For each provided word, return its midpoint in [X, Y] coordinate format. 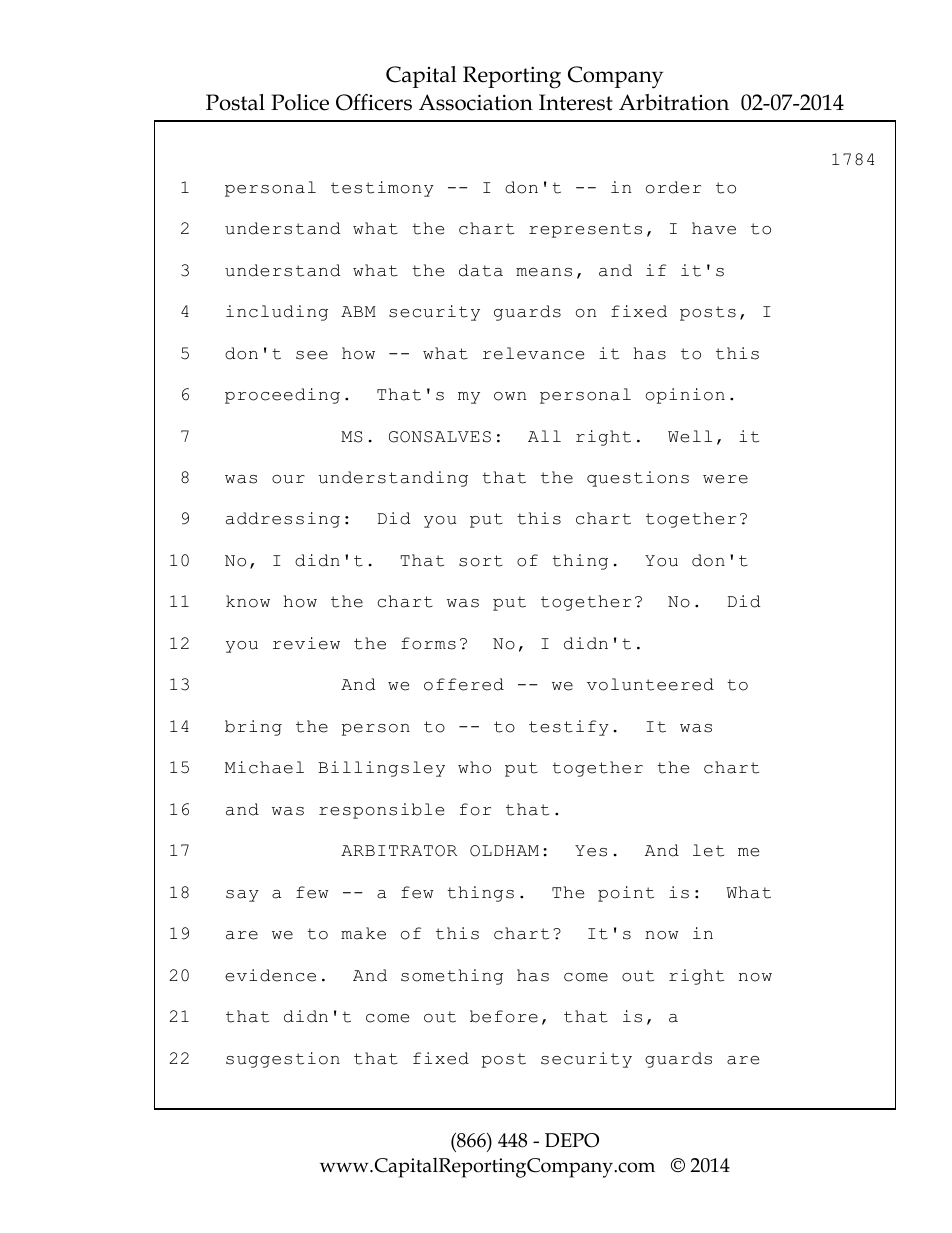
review [306, 643]
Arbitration [674, 102]
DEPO [572, 1140]
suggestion [283, 1060]
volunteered [650, 684]
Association [476, 102]
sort [481, 561]
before [504, 1016]
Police [300, 102]
